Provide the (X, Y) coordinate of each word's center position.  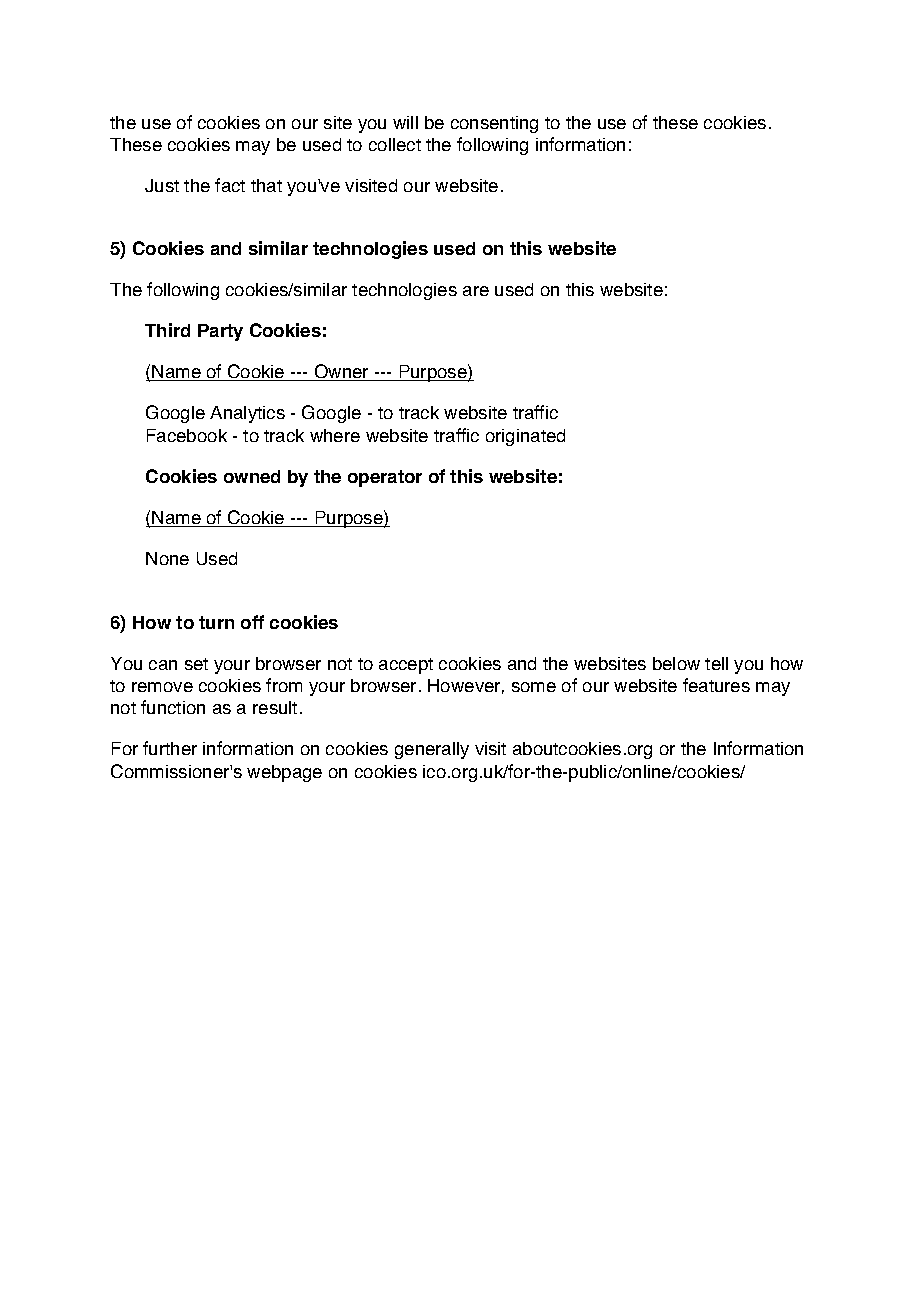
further (170, 748)
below (676, 663)
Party (220, 332)
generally (432, 750)
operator (385, 478)
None (167, 558)
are (476, 291)
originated (525, 437)
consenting (494, 124)
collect (395, 144)
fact (230, 185)
